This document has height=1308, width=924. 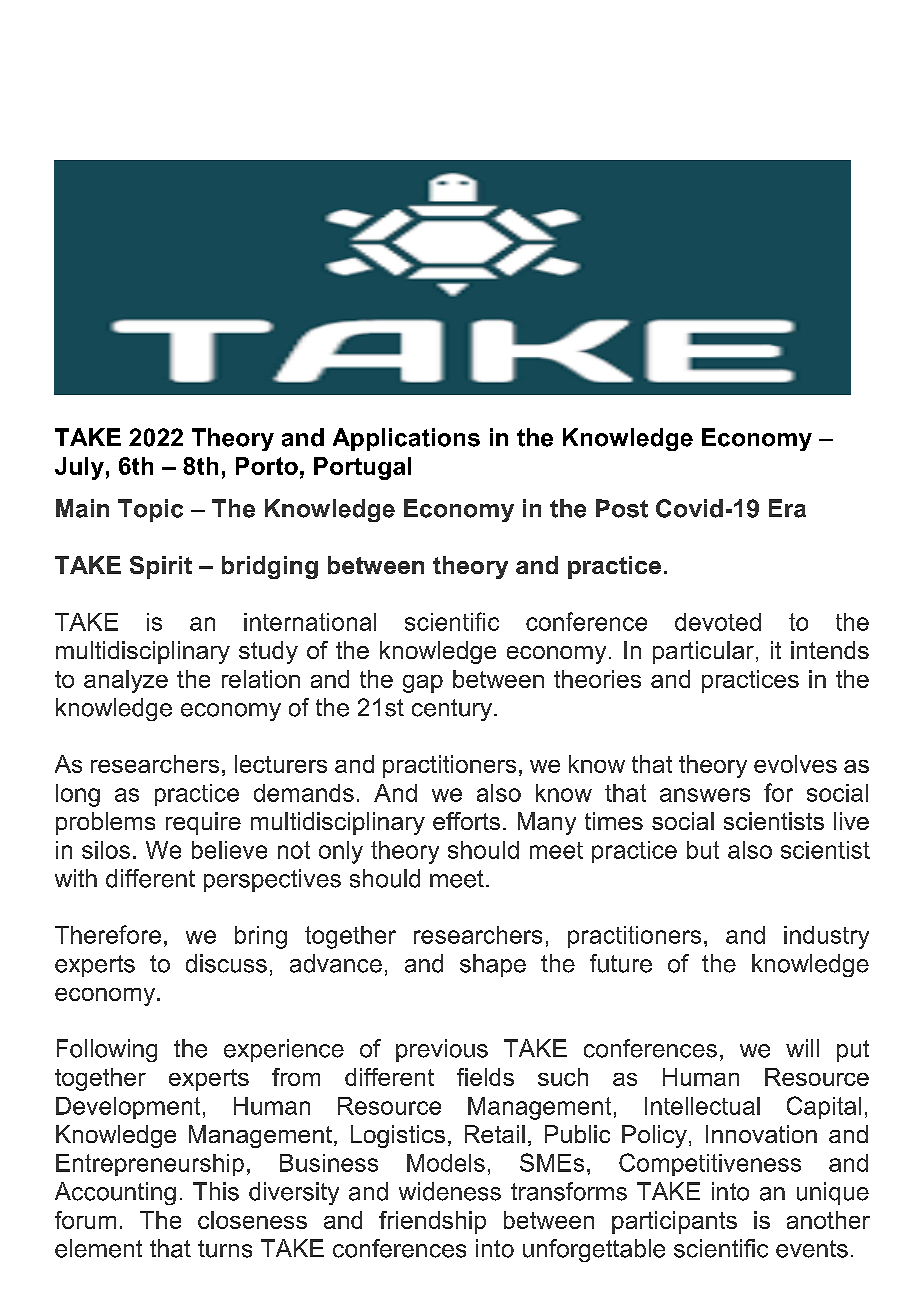 What do you see at coordinates (406, 439) in the document?
I see `Applications` at bounding box center [406, 439].
